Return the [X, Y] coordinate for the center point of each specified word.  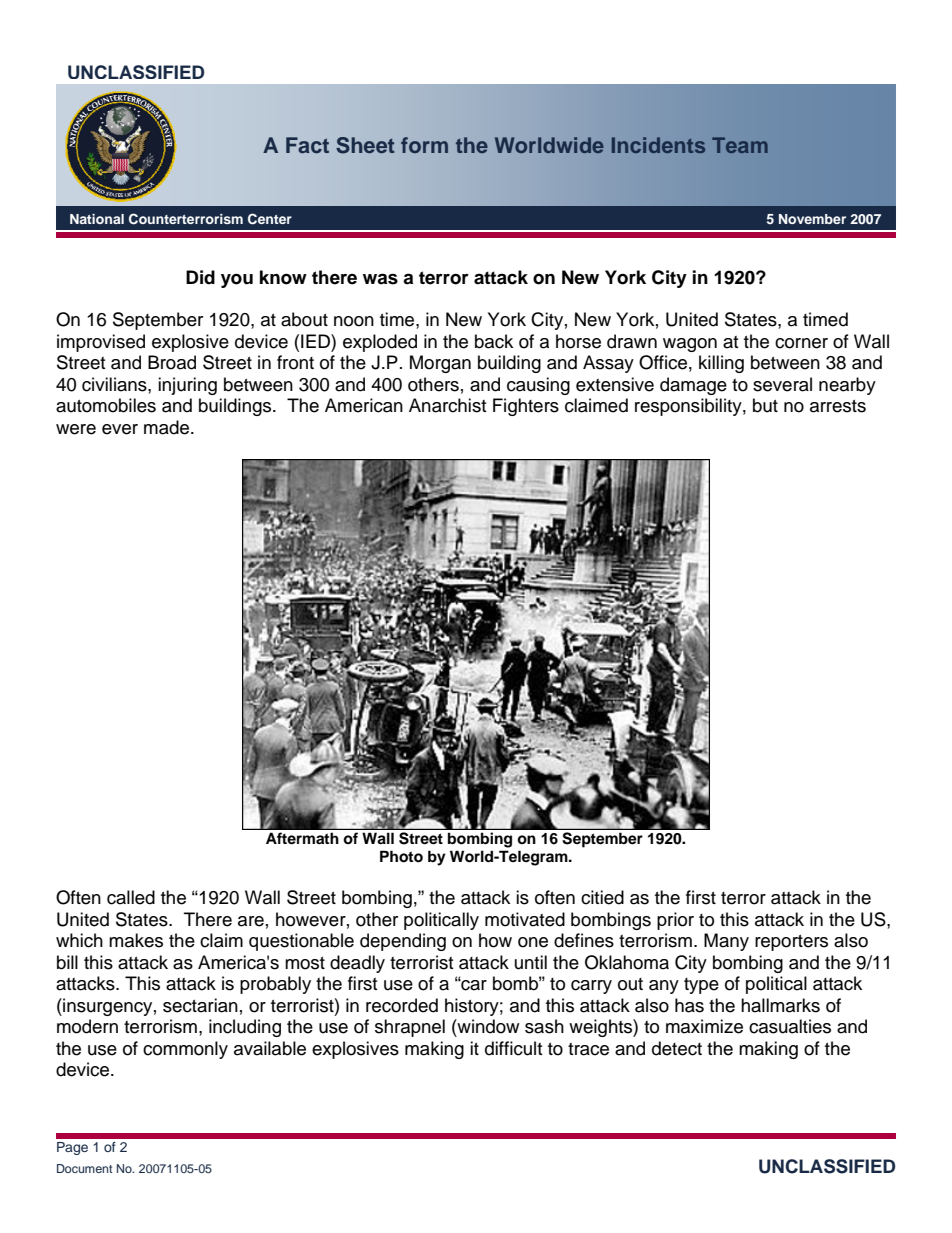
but [765, 405]
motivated [525, 919]
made [168, 427]
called [131, 897]
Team [740, 145]
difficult [513, 1048]
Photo [401, 856]
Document [84, 1168]
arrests [838, 406]
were [76, 429]
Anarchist [447, 405]
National [97, 219]
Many [726, 942]
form [424, 145]
